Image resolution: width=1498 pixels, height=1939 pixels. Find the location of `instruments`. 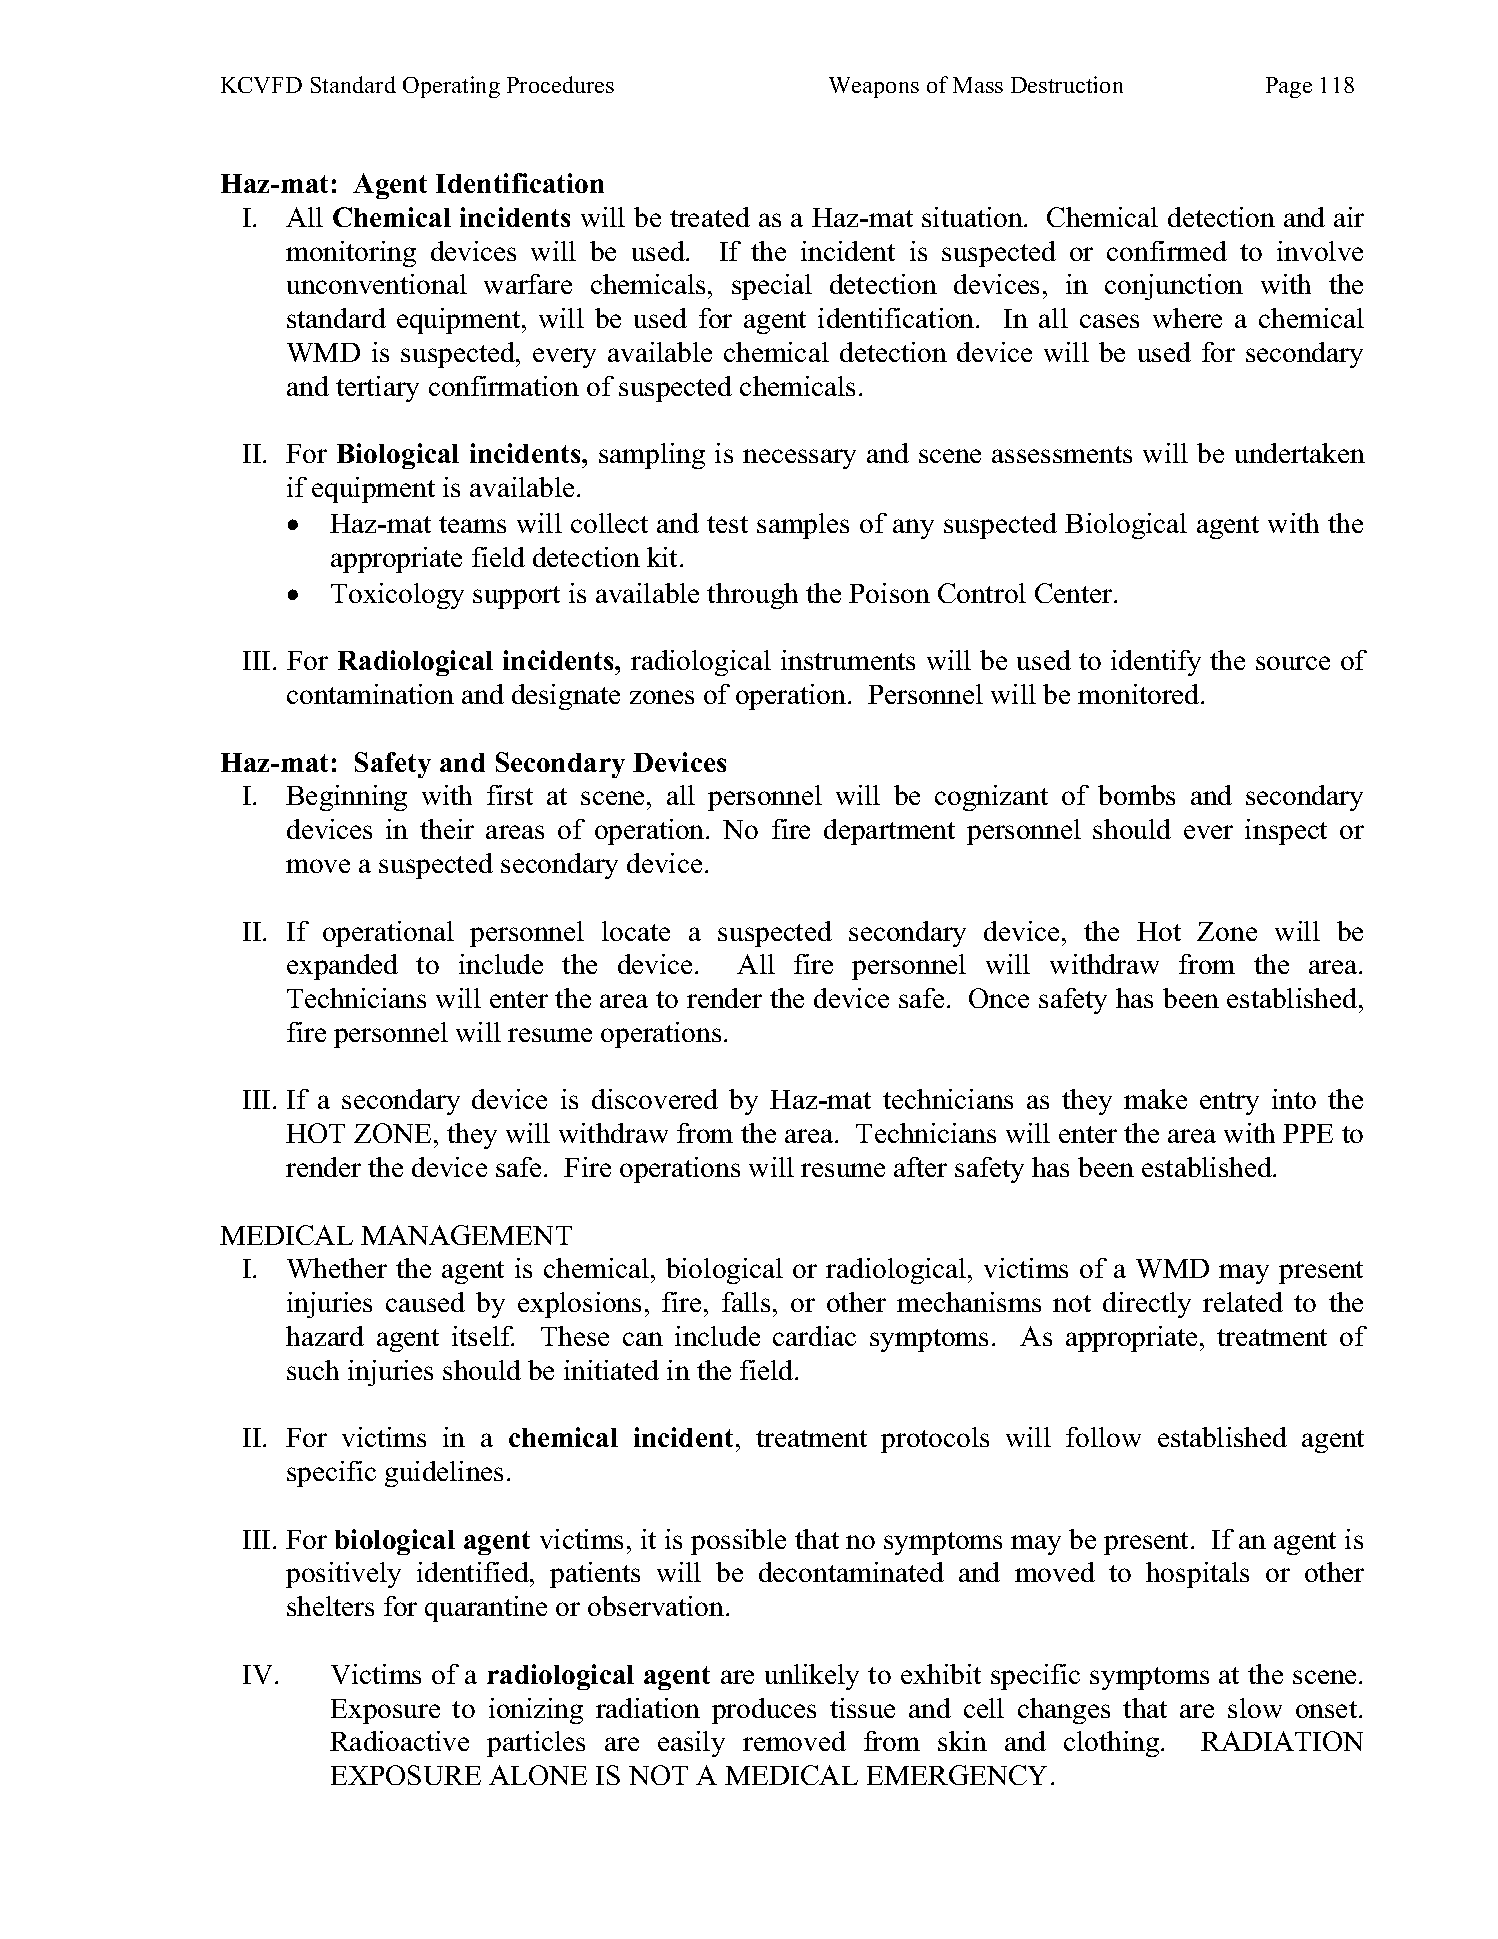

instruments is located at coordinates (848, 660).
